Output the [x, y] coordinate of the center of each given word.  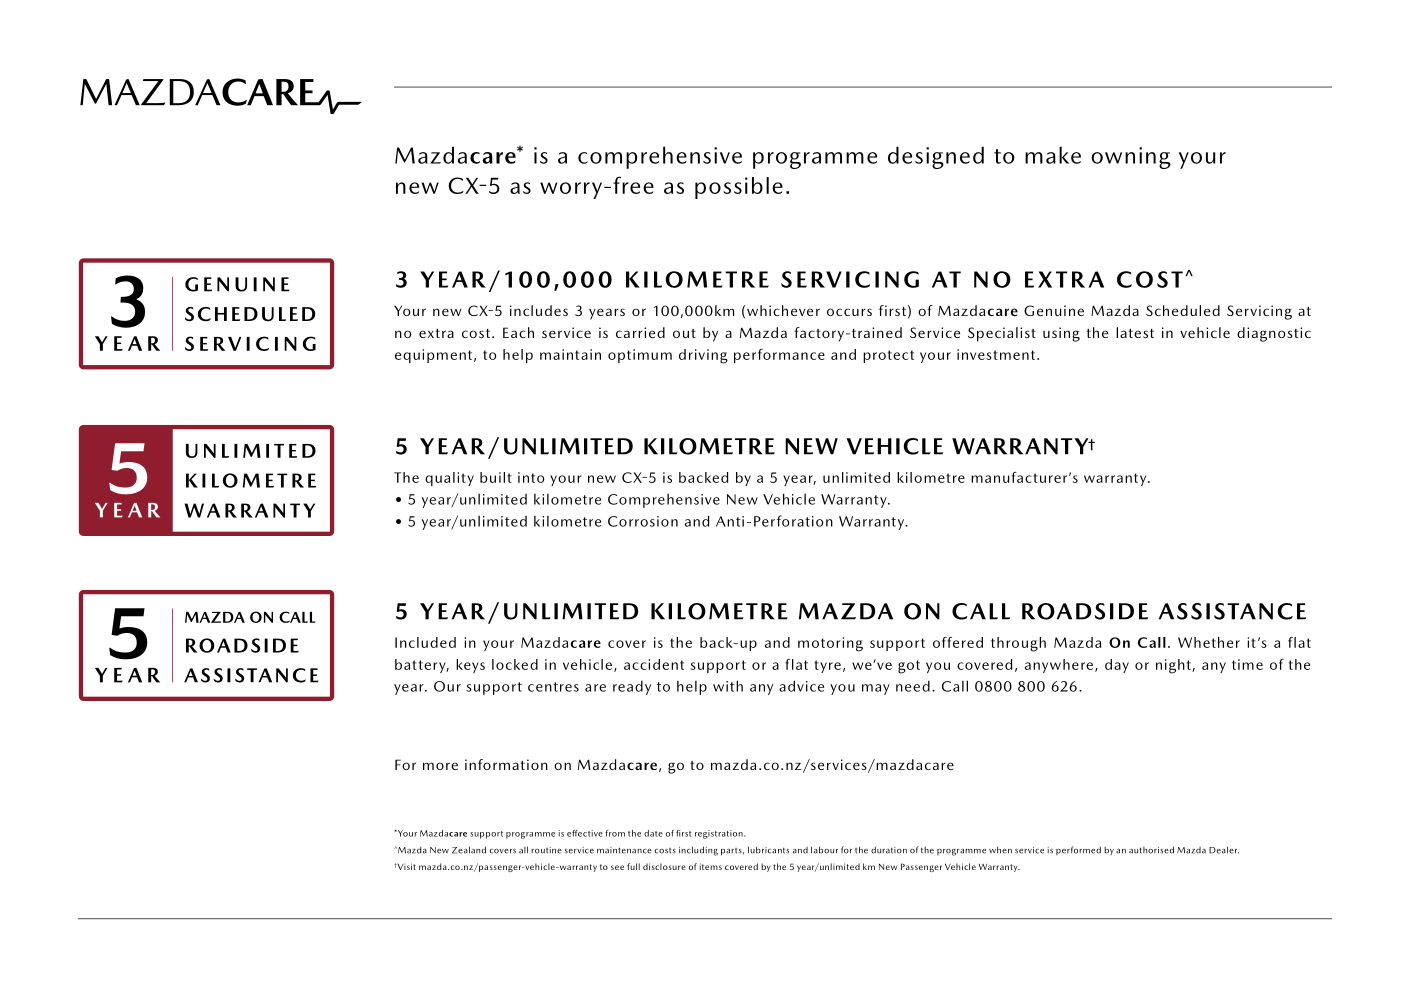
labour [824, 850]
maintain [570, 354]
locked [515, 664]
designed [936, 157]
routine [546, 850]
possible [739, 188]
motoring [830, 644]
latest [1135, 332]
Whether [1209, 642]
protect [888, 356]
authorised [1151, 850]
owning [1131, 158]
